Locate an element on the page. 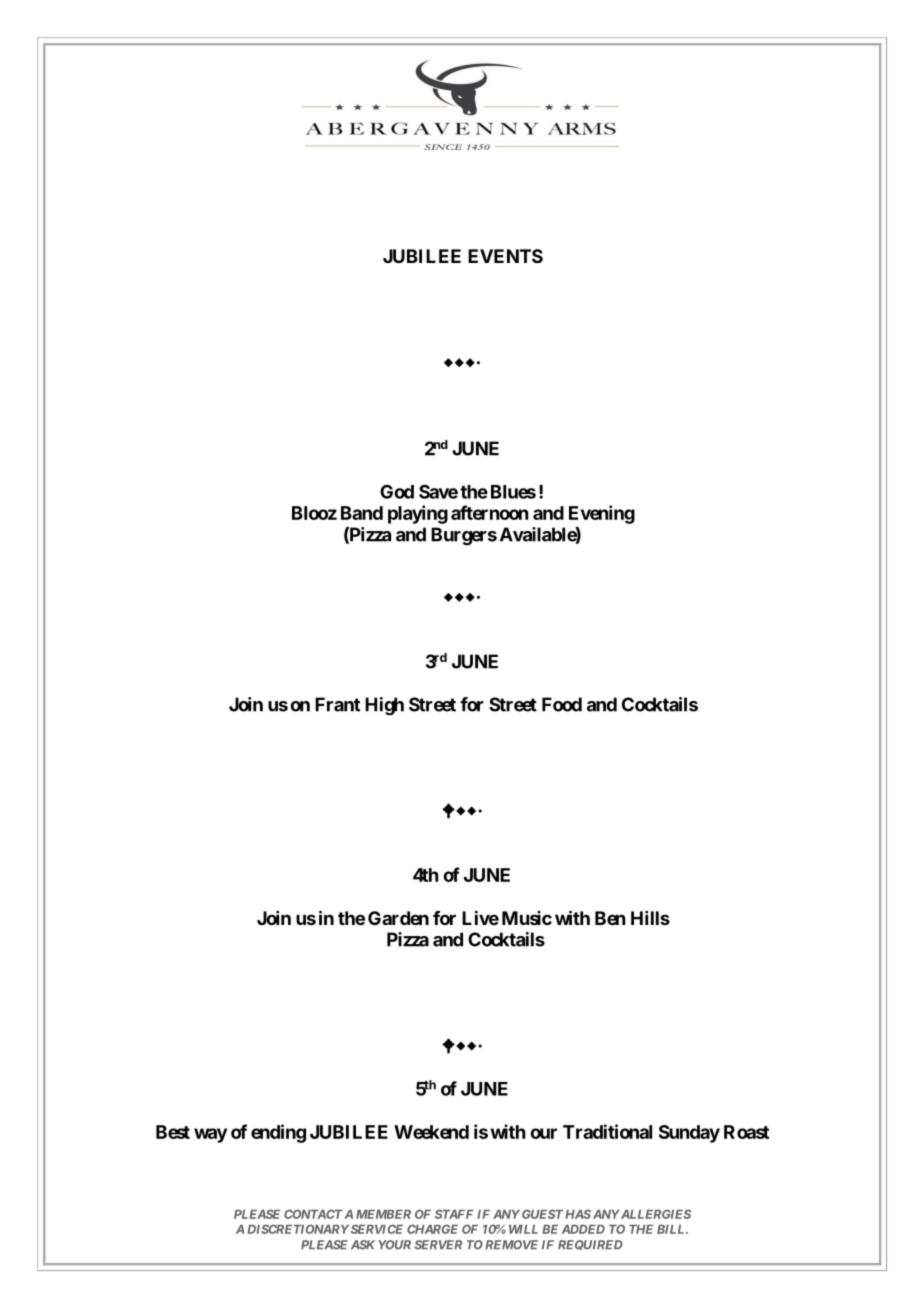 The image size is (924, 1308). STAFF is located at coordinates (454, 1214).
